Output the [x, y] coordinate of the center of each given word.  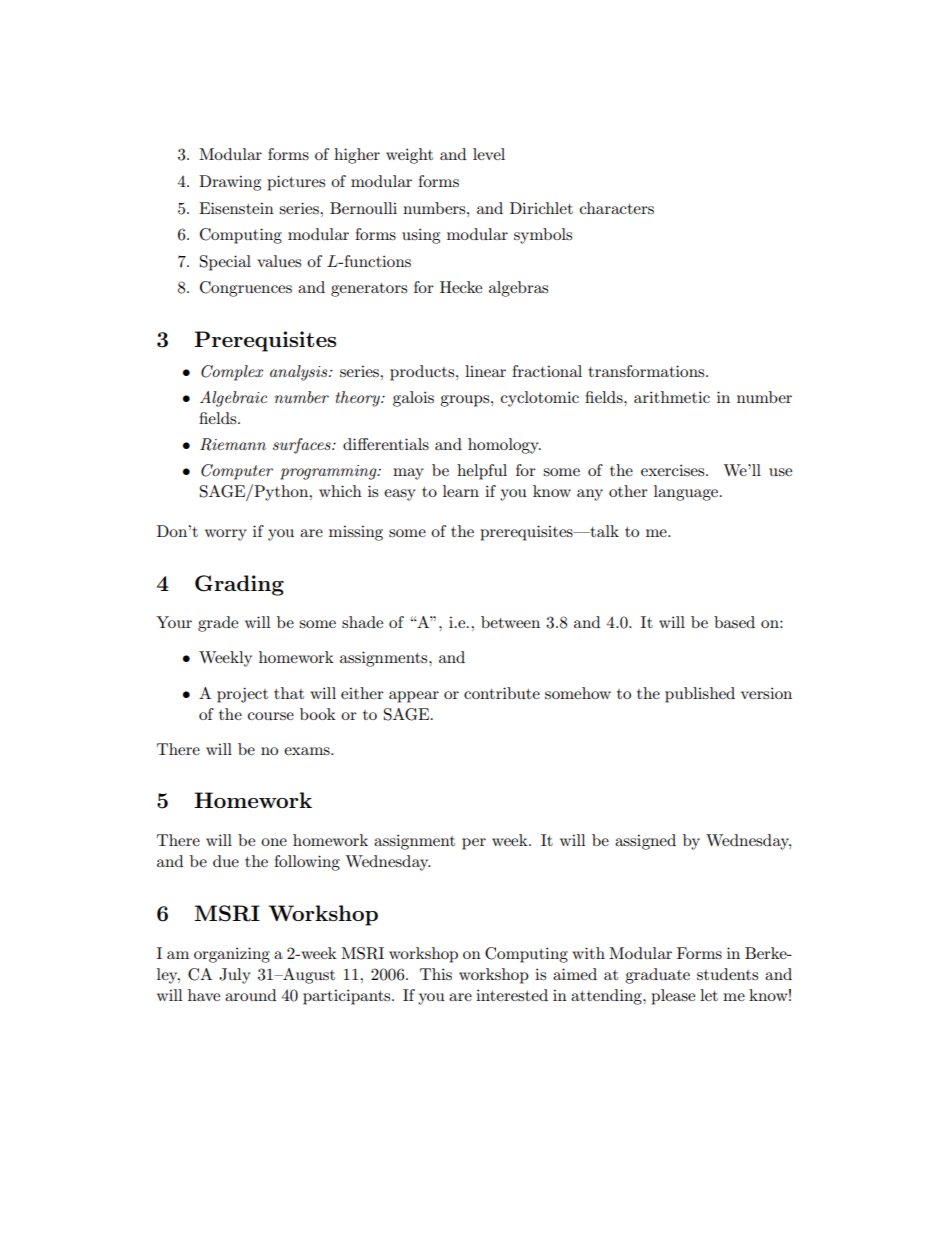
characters [617, 208]
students [727, 974]
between [510, 622]
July [235, 976]
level [489, 154]
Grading [239, 585]
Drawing [230, 183]
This [436, 974]
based [734, 622]
